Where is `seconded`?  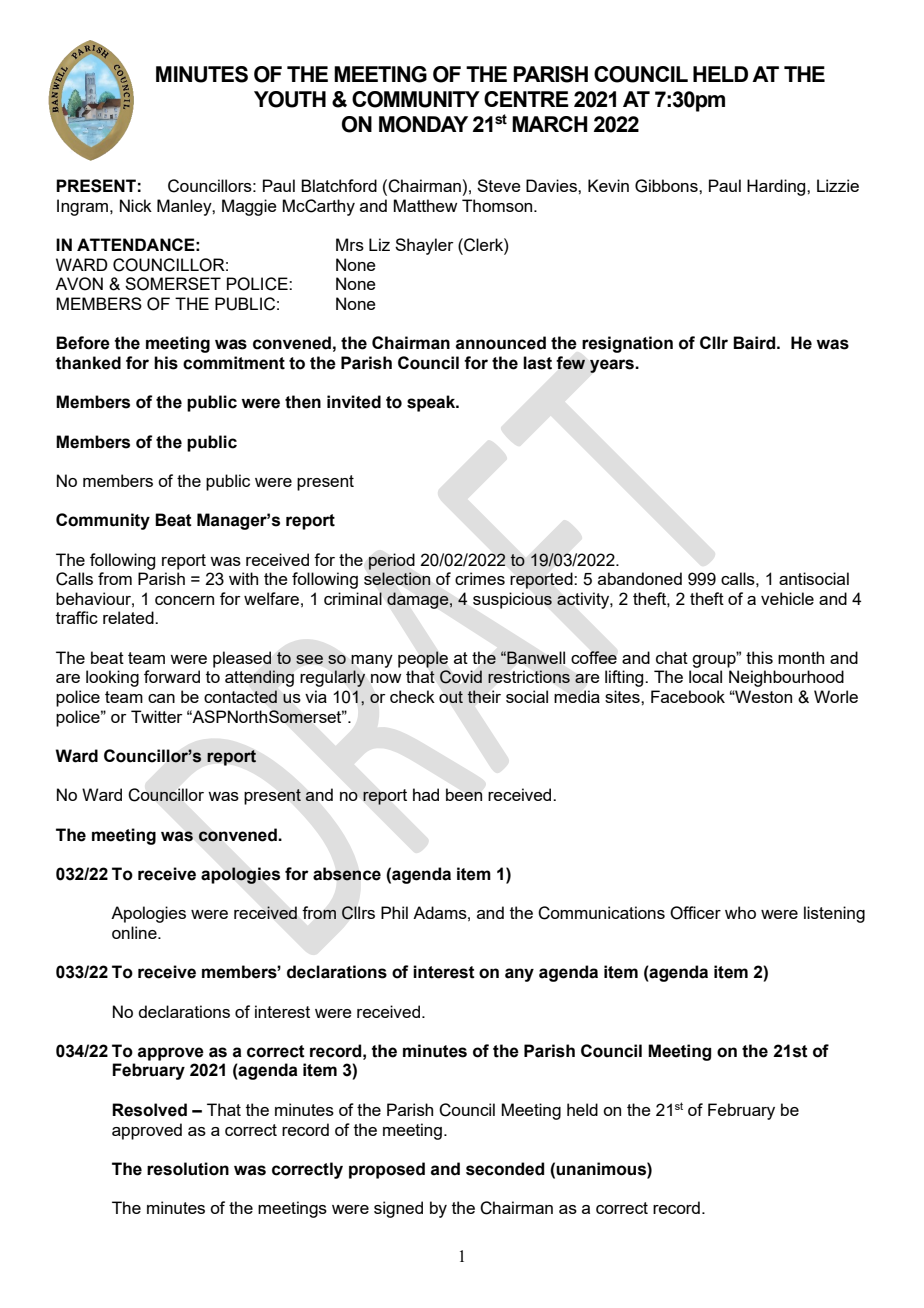
seconded is located at coordinates (505, 1169).
